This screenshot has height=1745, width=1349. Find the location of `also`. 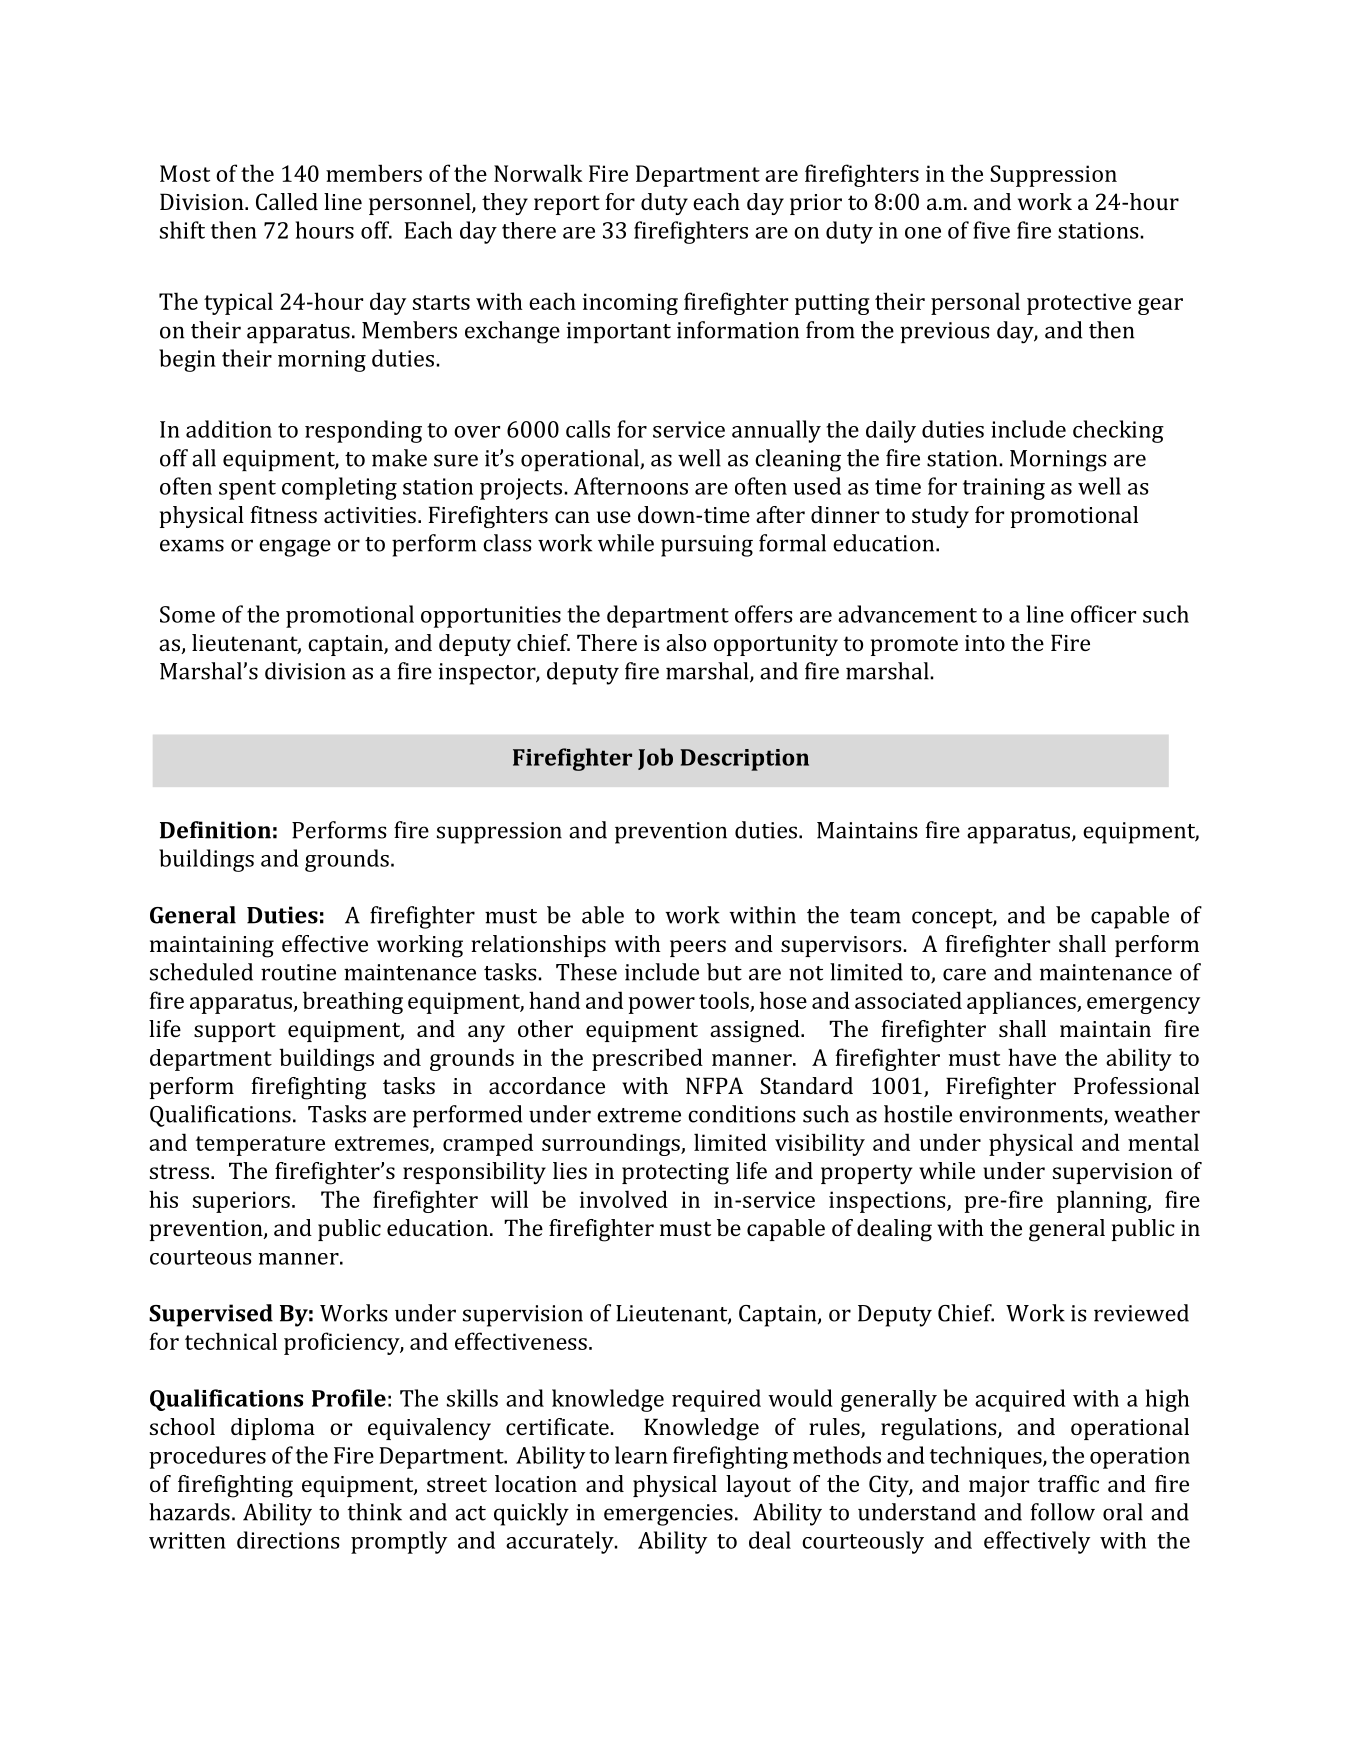

also is located at coordinates (686, 642).
